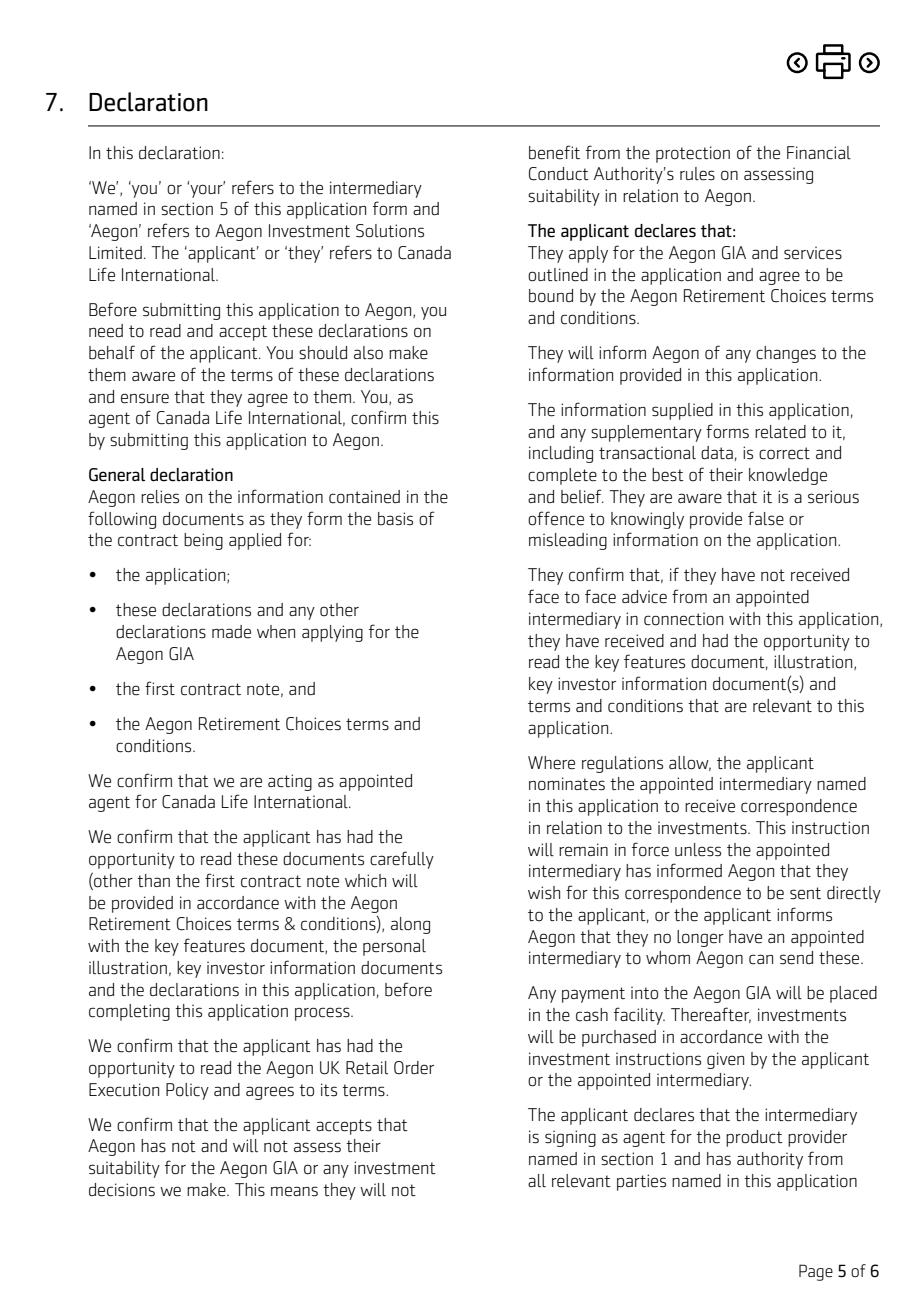  Describe the element at coordinates (122, 1190) in the image. I see `decisions` at that location.
